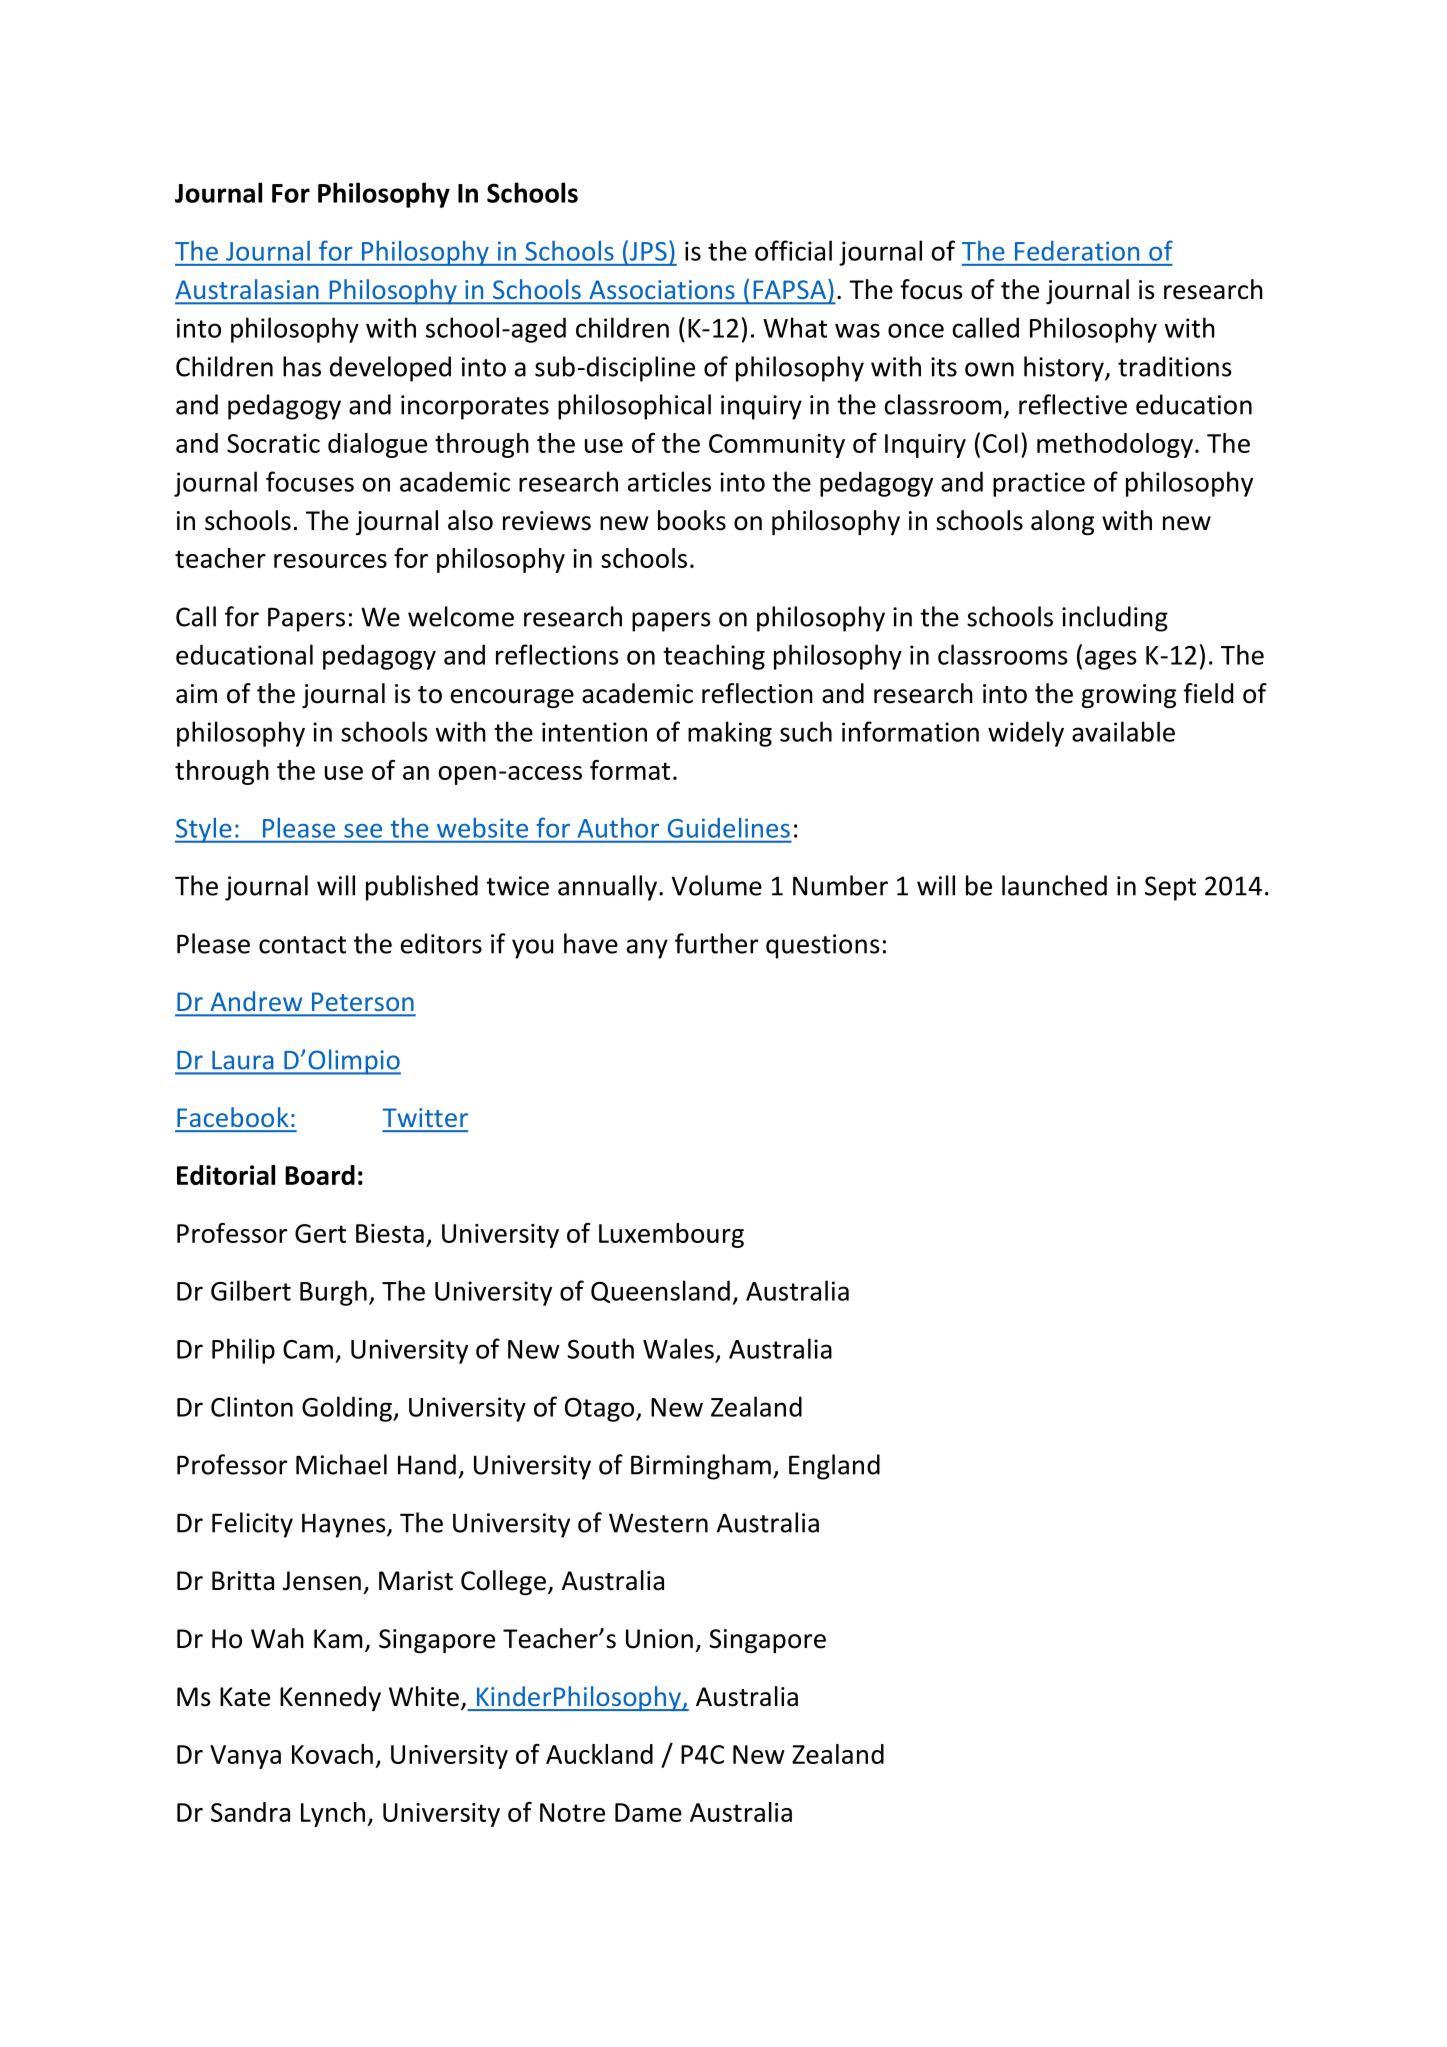 The width and height of the document is (1447, 2047). I want to click on Dame, so click(648, 1812).
